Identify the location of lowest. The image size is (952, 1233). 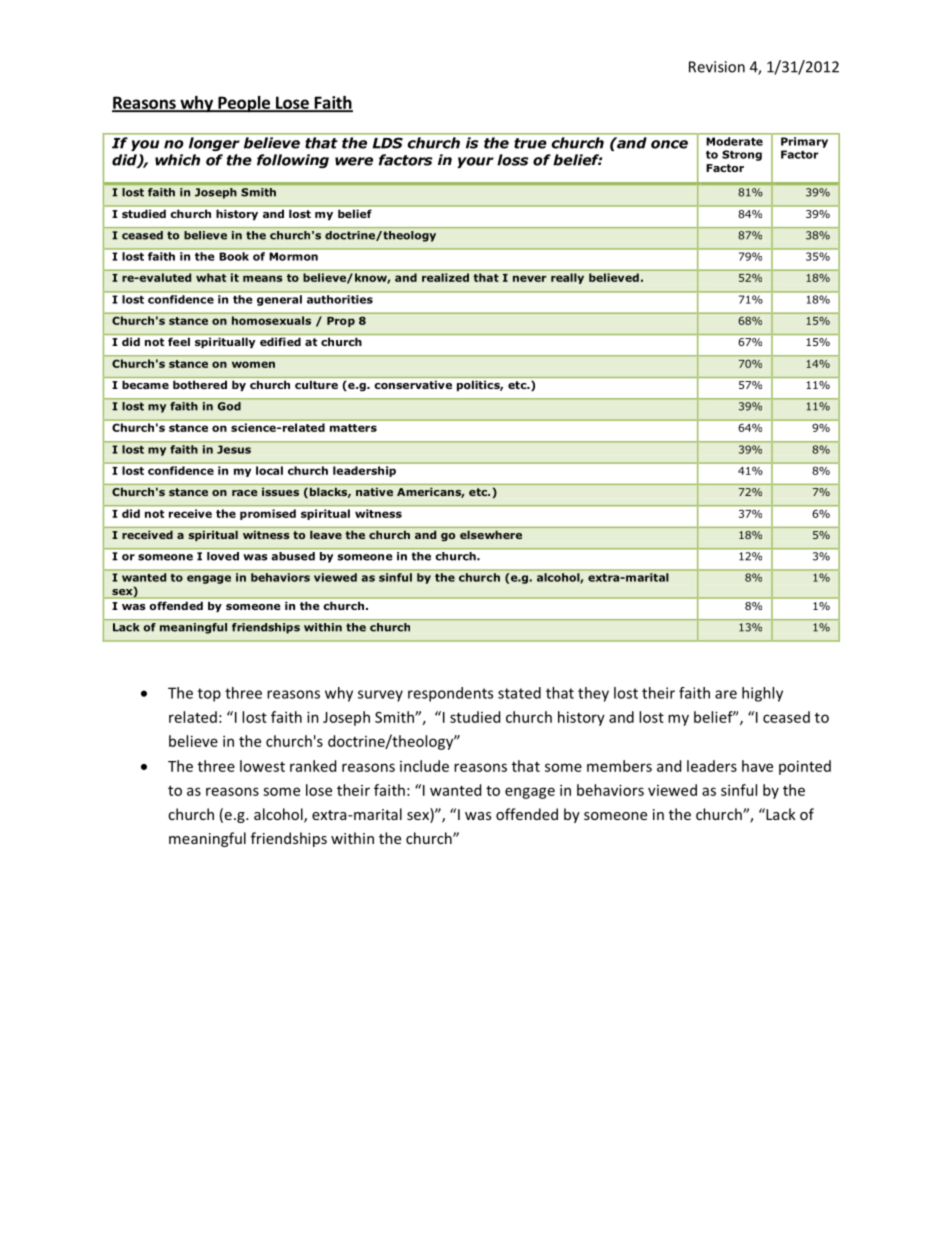
(262, 766).
